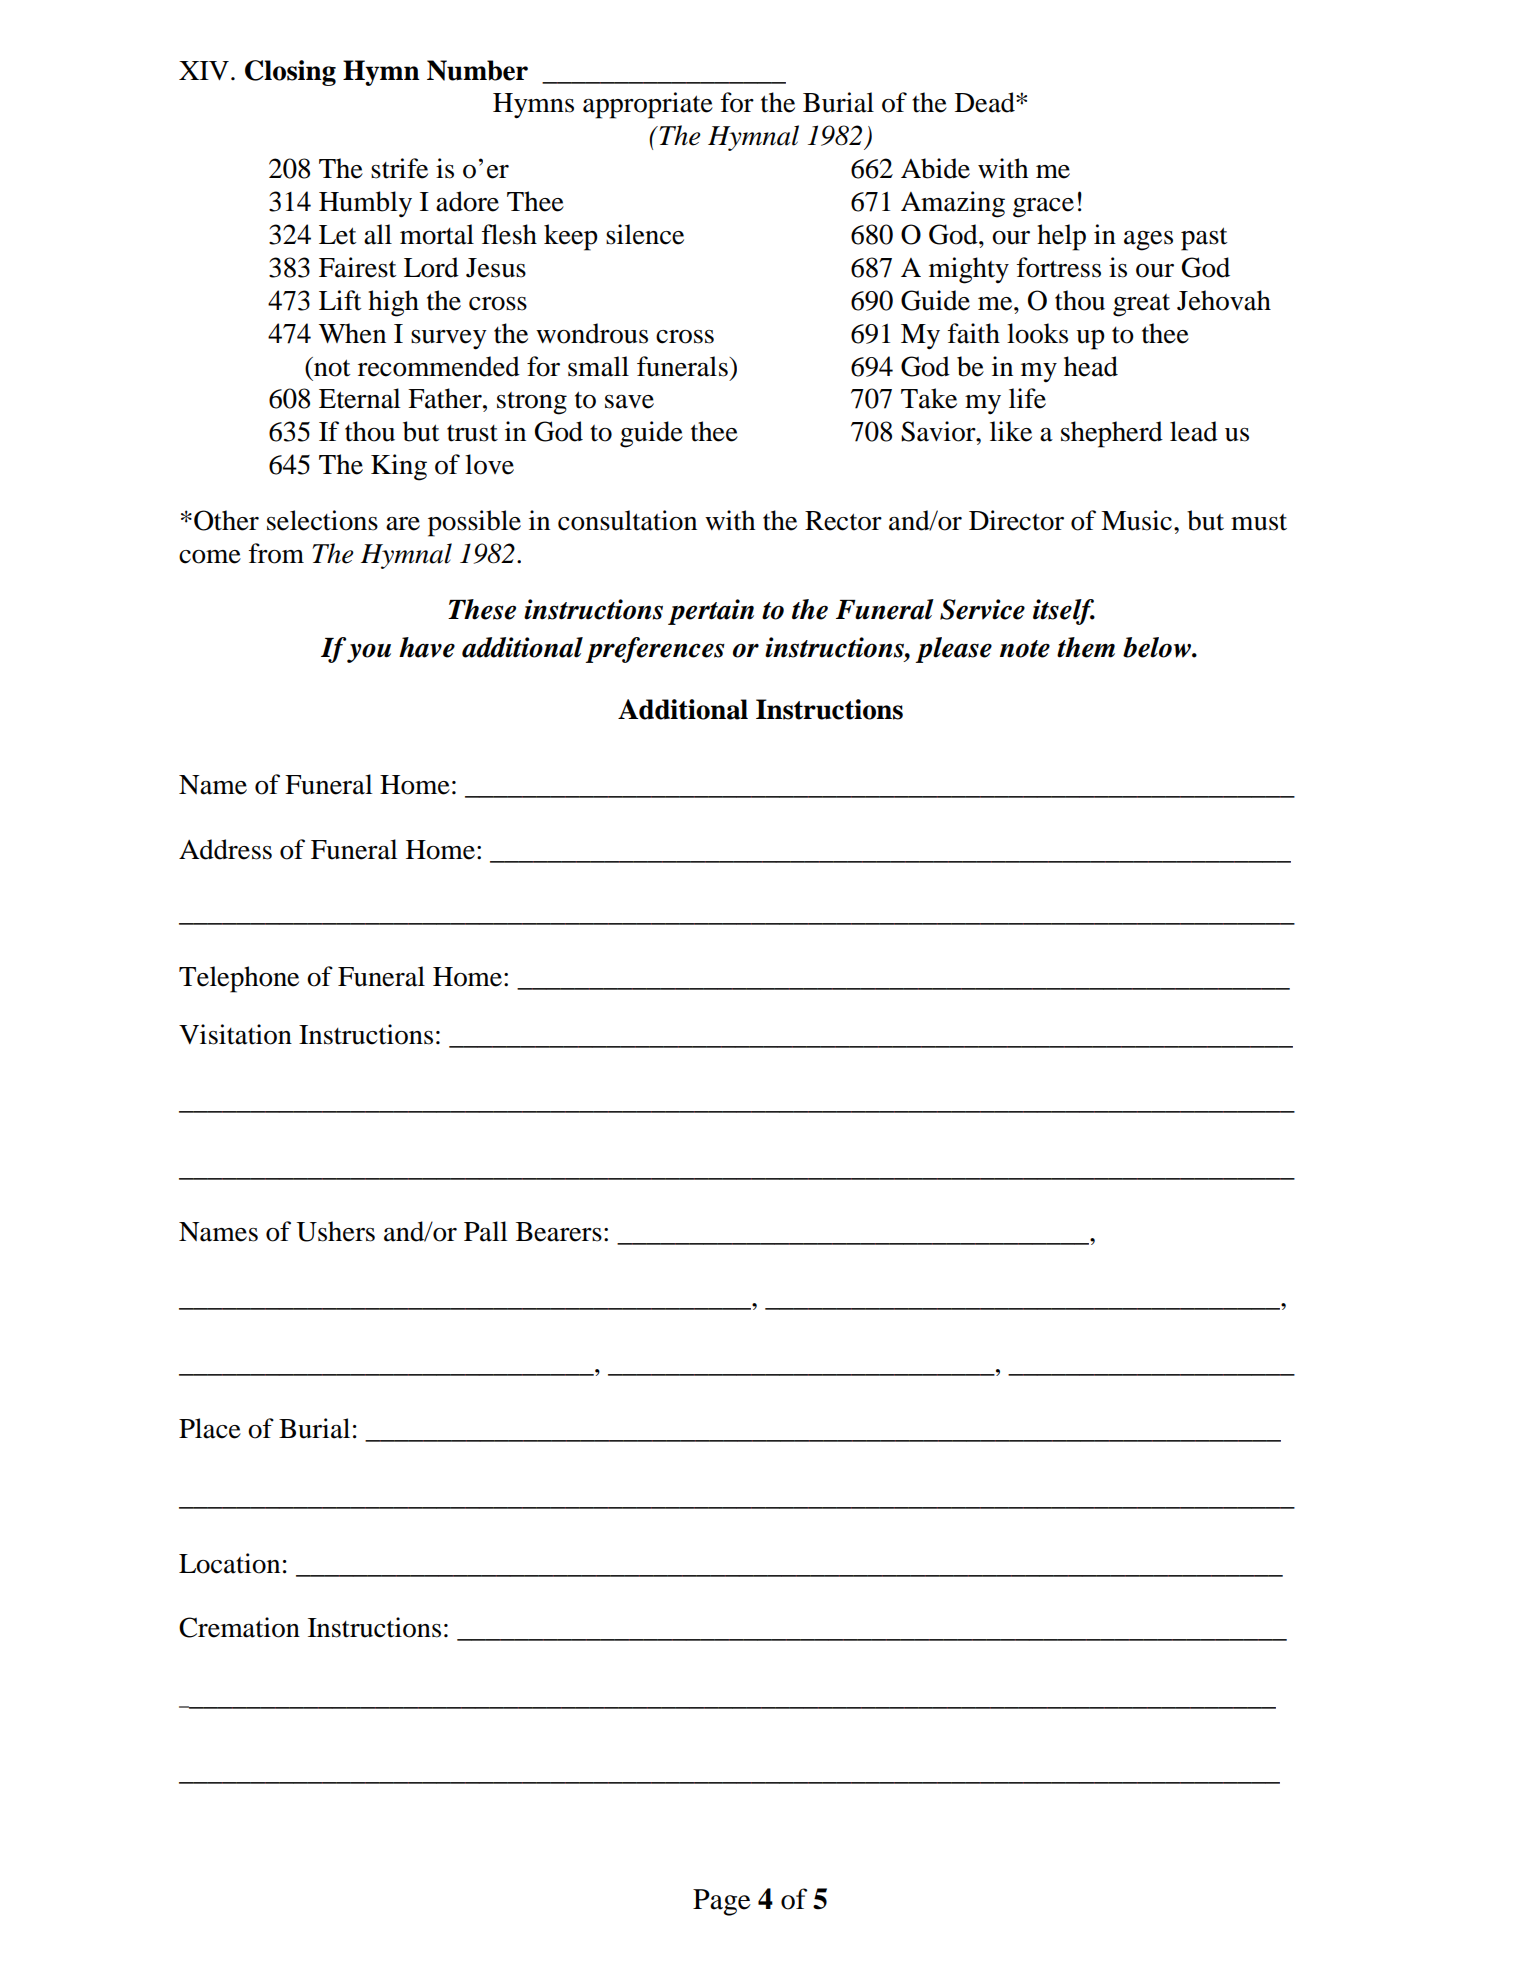  I want to click on Bearers, so click(559, 1232).
